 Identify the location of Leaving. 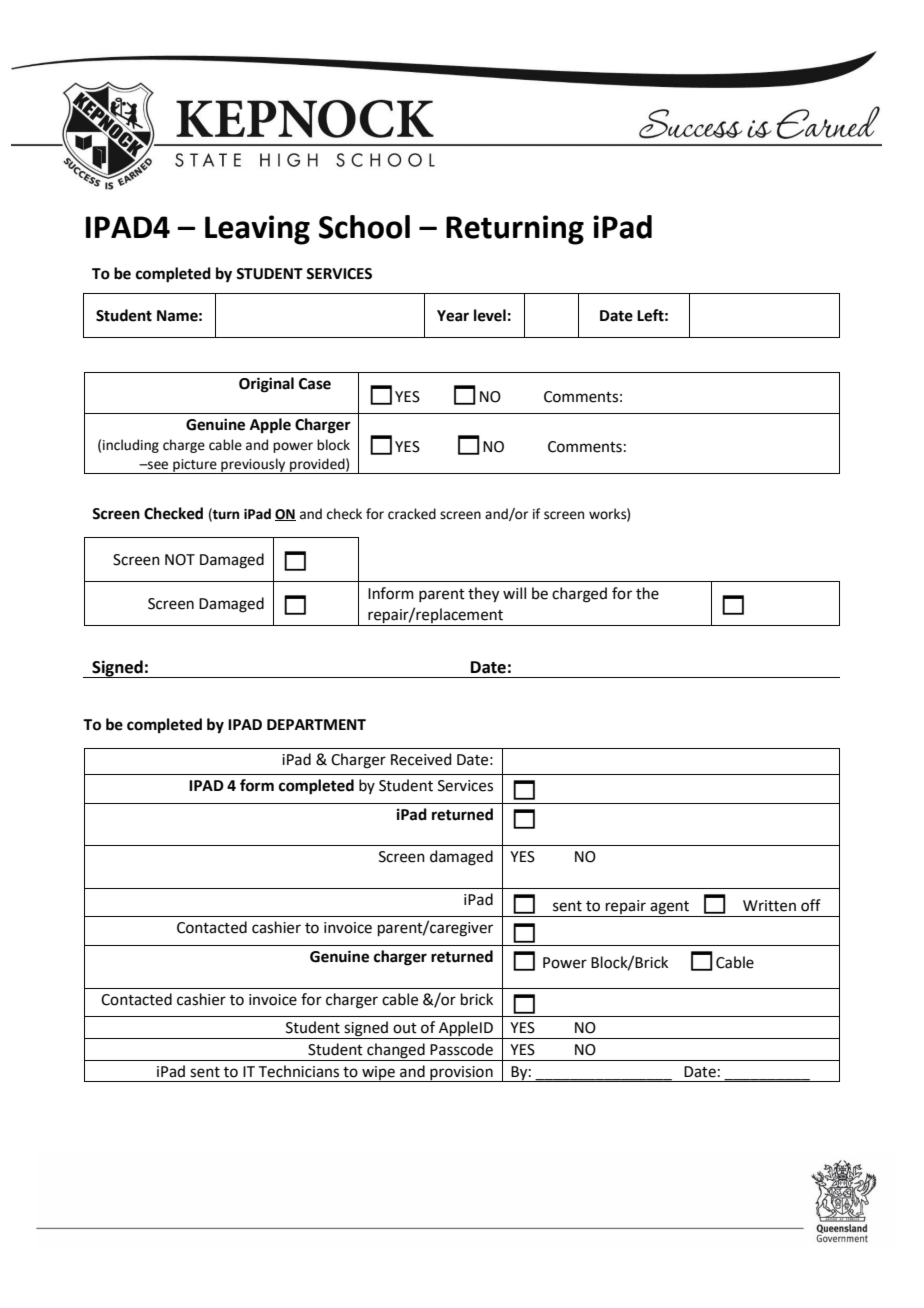
(257, 230).
